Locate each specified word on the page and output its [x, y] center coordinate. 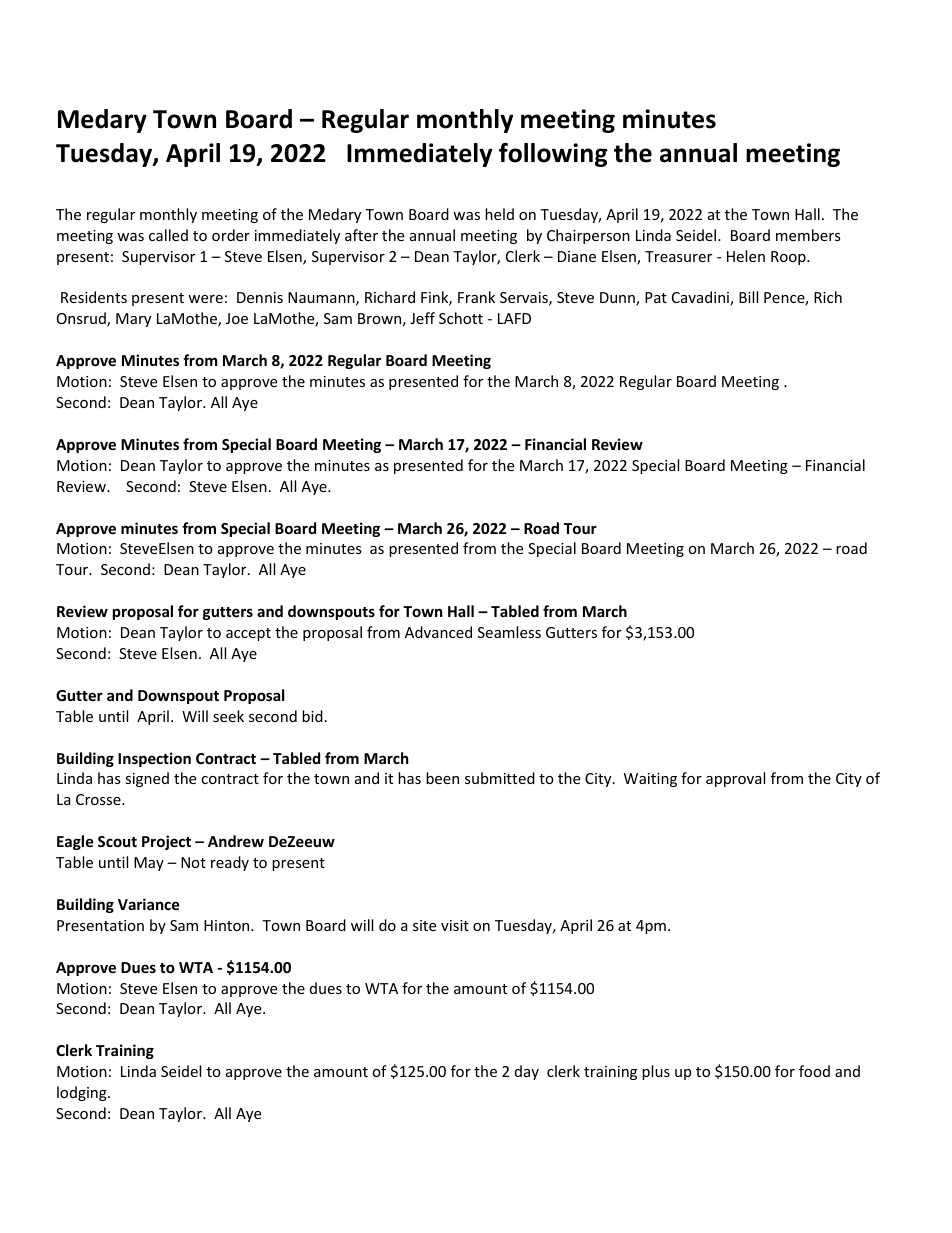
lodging [83, 1093]
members [808, 235]
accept [248, 634]
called [168, 235]
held [499, 214]
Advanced [438, 632]
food [814, 1071]
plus [656, 1072]
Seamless [509, 632]
